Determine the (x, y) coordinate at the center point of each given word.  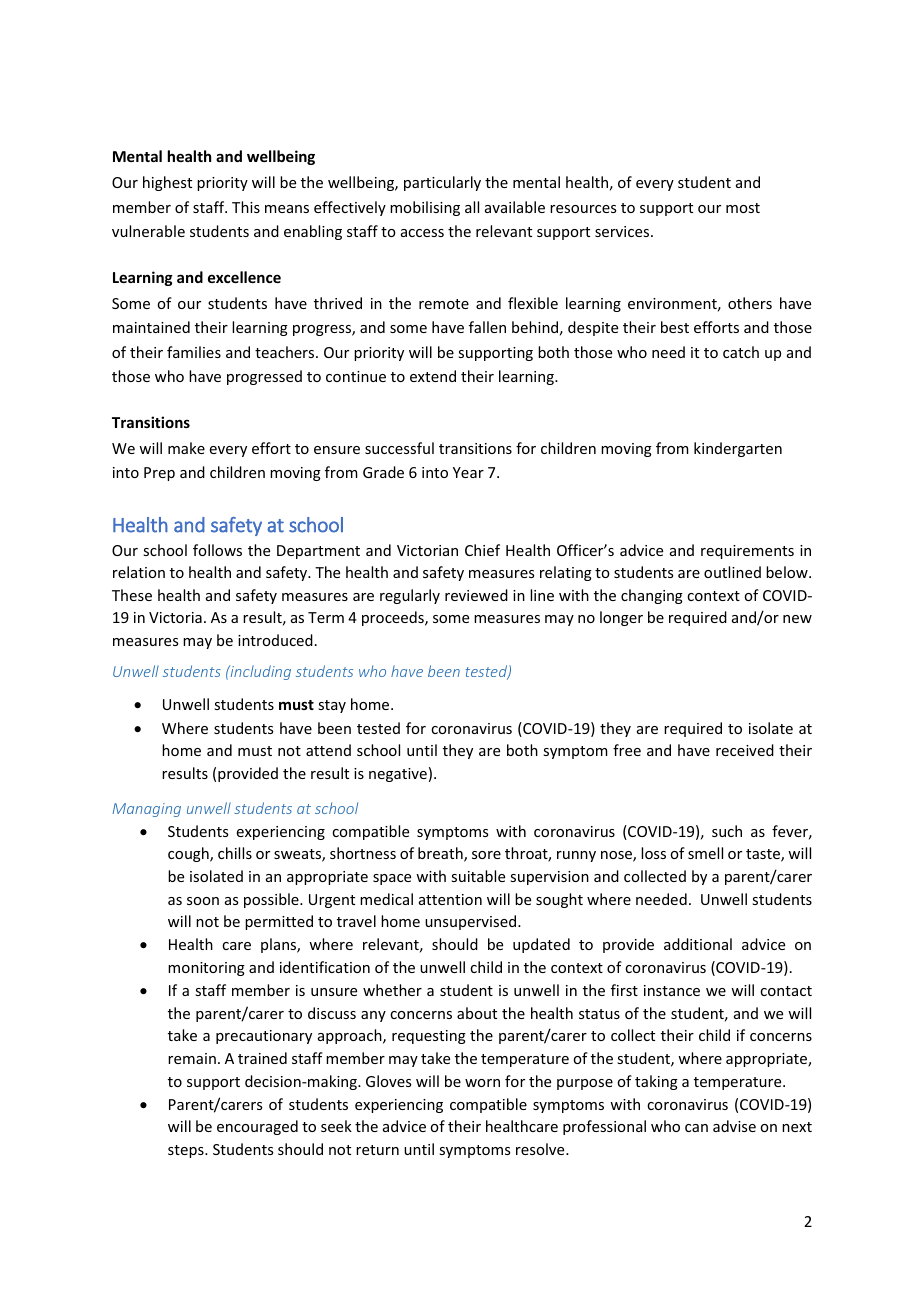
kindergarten (738, 449)
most (743, 208)
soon (203, 901)
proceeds (394, 618)
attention (450, 899)
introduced (275, 640)
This (246, 207)
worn (482, 1083)
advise (734, 1126)
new (797, 619)
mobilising (425, 208)
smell (705, 853)
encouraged (257, 1127)
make (186, 448)
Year (468, 472)
